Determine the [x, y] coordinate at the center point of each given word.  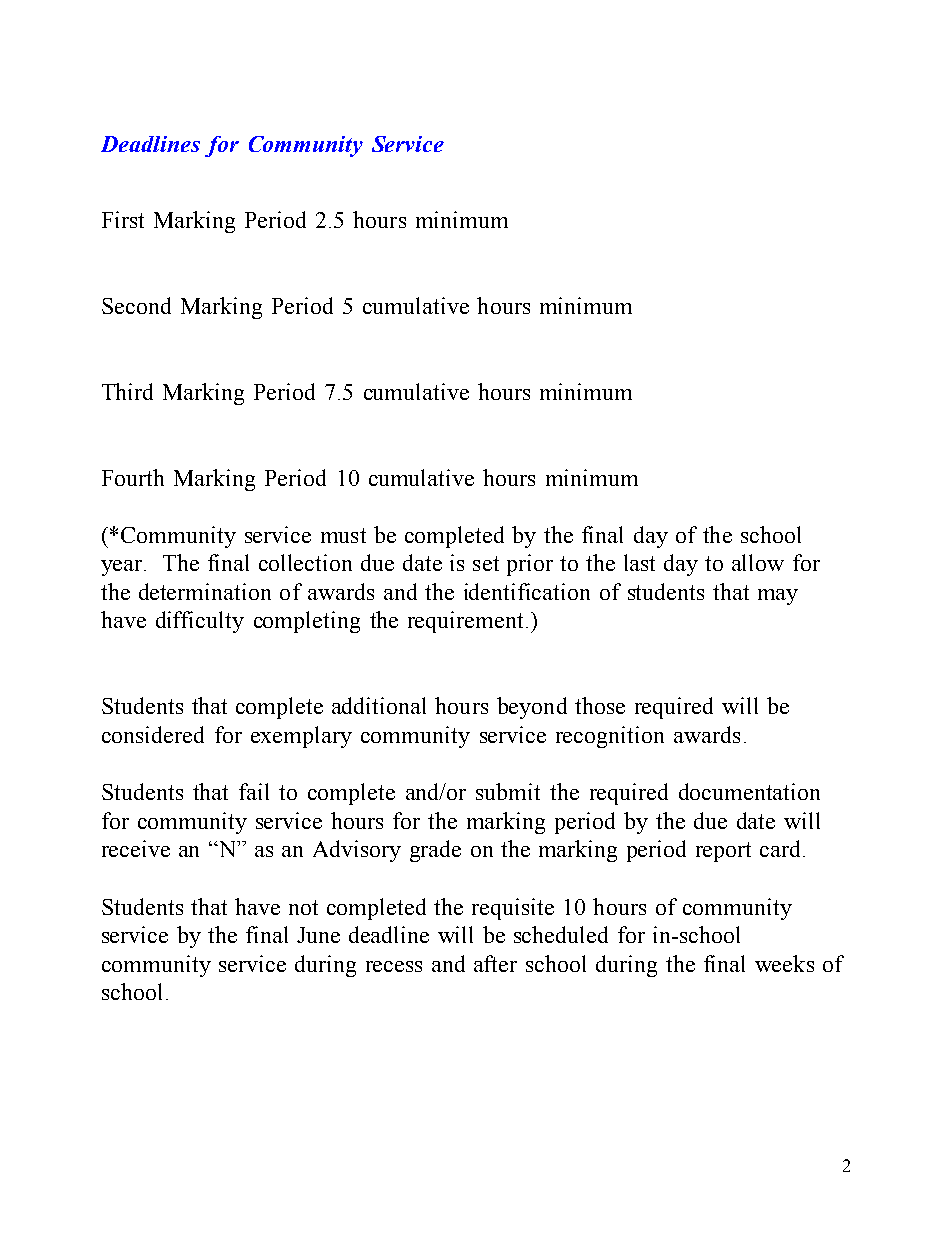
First [123, 219]
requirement [465, 622]
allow [758, 562]
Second [136, 305]
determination [205, 591]
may [778, 597]
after [495, 963]
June [318, 935]
